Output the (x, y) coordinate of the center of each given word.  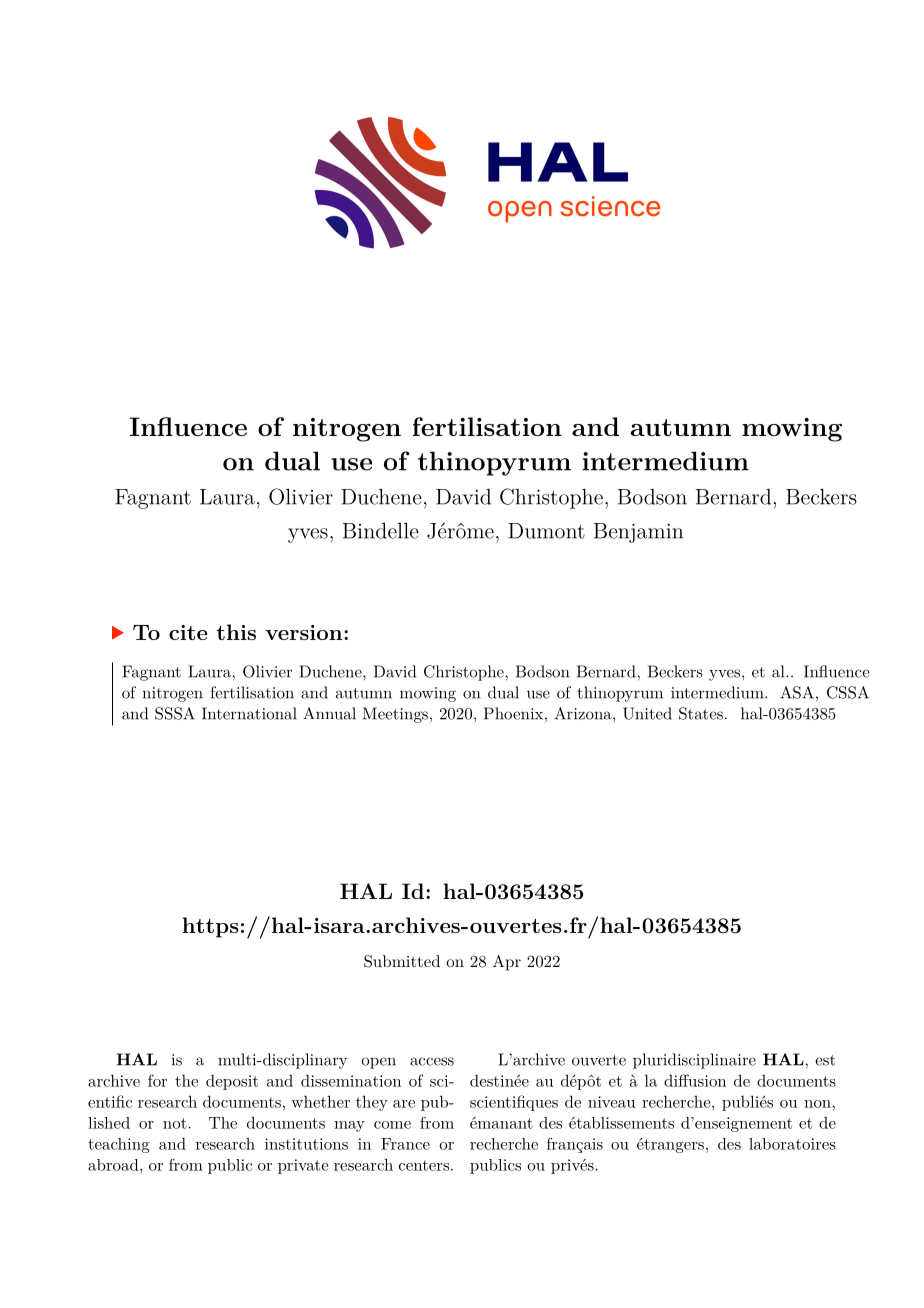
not (175, 1123)
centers (424, 1165)
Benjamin (638, 533)
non (818, 1104)
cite (188, 632)
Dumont (546, 531)
